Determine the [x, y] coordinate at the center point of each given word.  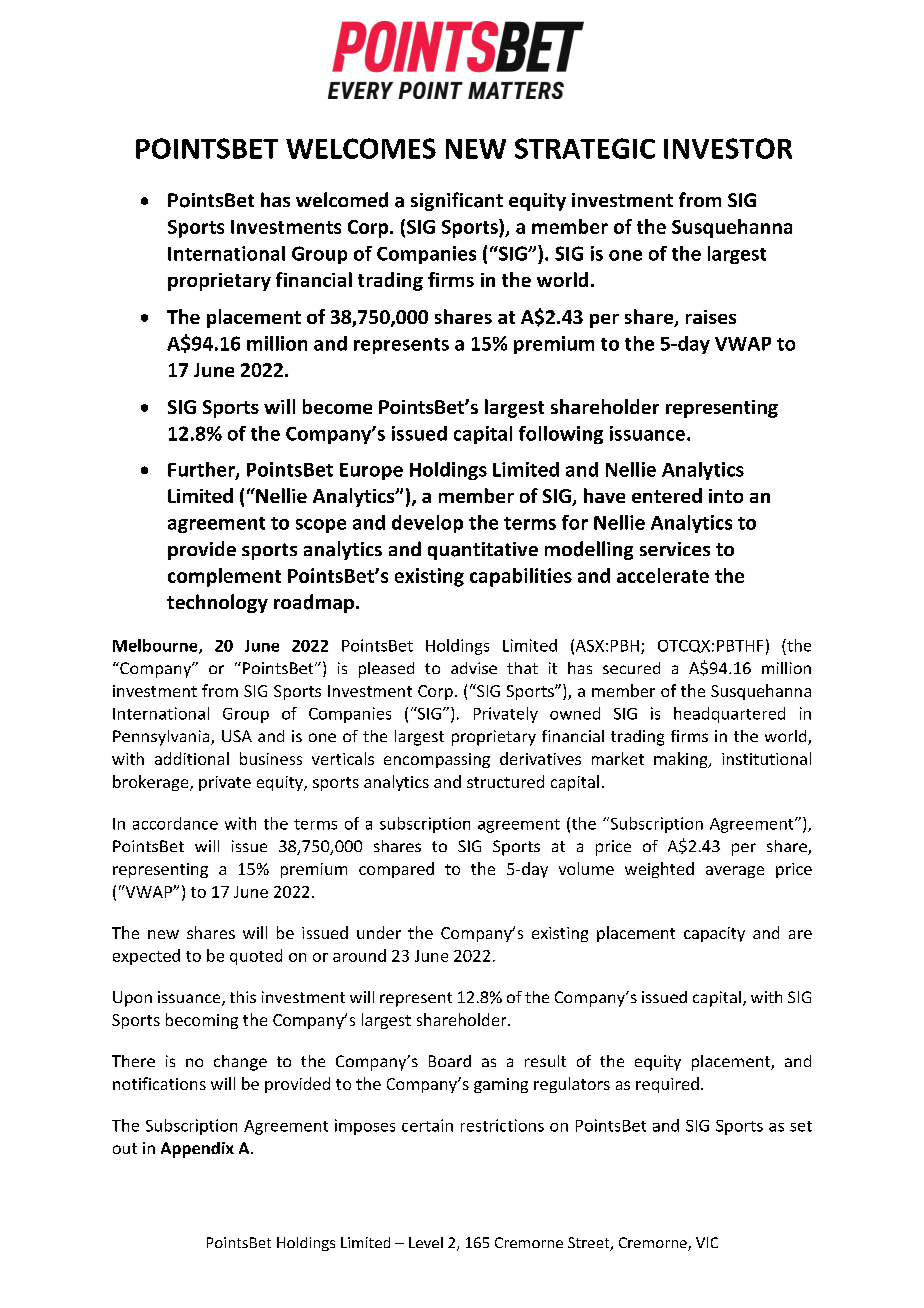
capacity [714, 934]
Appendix [197, 1150]
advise [474, 668]
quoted [256, 957]
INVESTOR [728, 148]
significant [457, 201]
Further [202, 470]
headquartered [729, 715]
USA [237, 736]
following [561, 435]
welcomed [342, 200]
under [379, 932]
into [726, 496]
